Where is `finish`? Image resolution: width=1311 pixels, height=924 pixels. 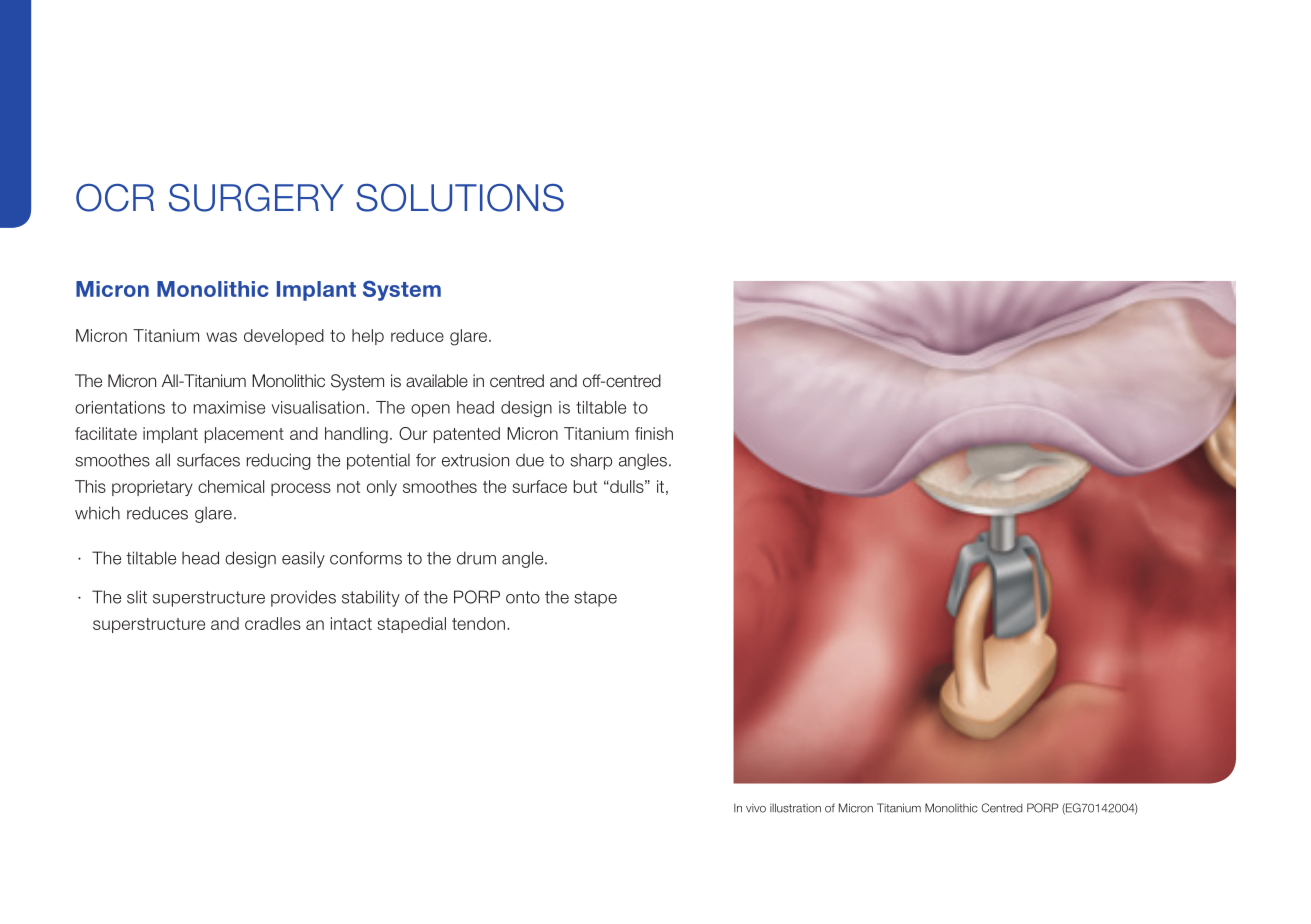 finish is located at coordinates (654, 433).
